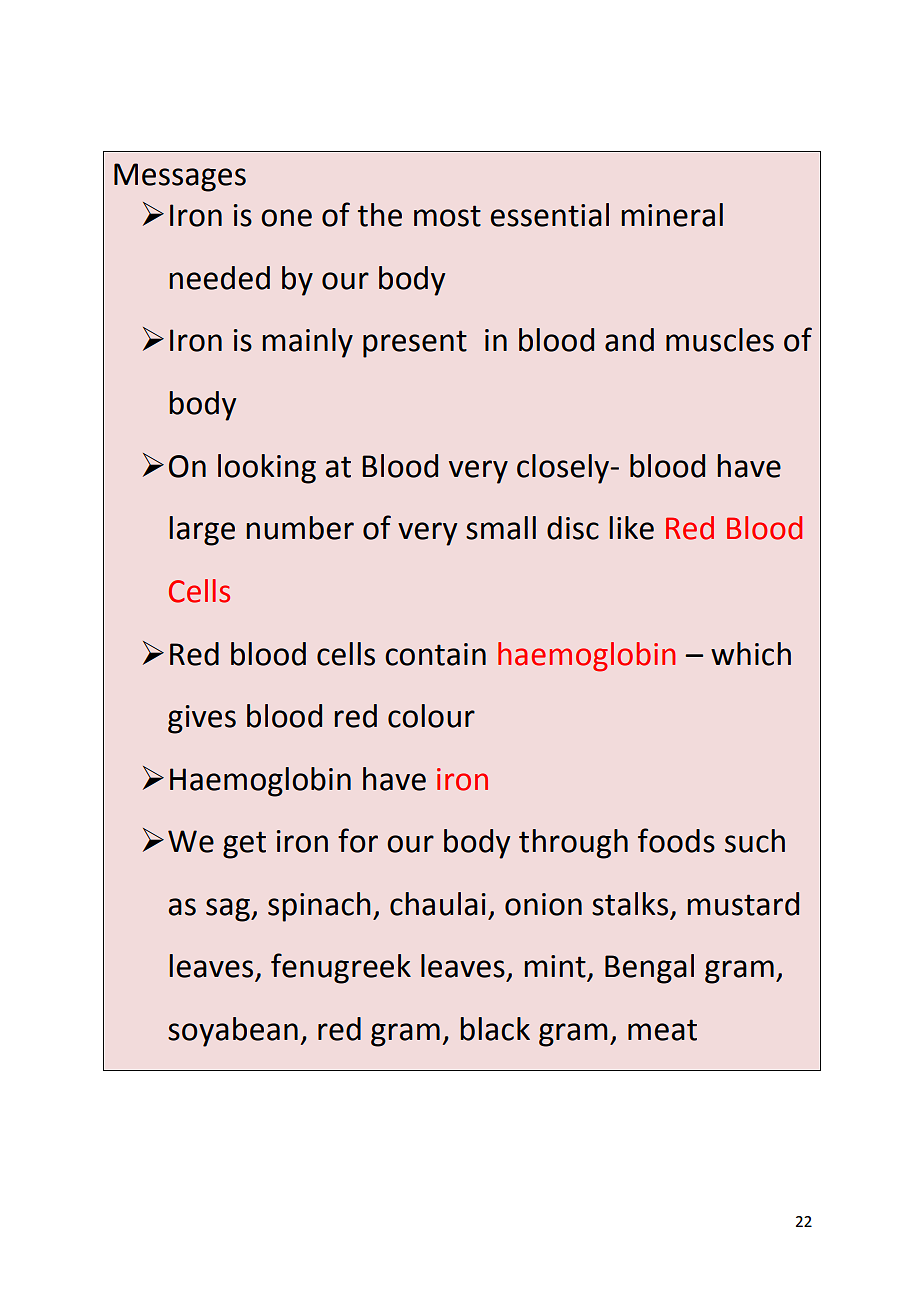  What do you see at coordinates (286, 218) in the document?
I see `one` at bounding box center [286, 218].
